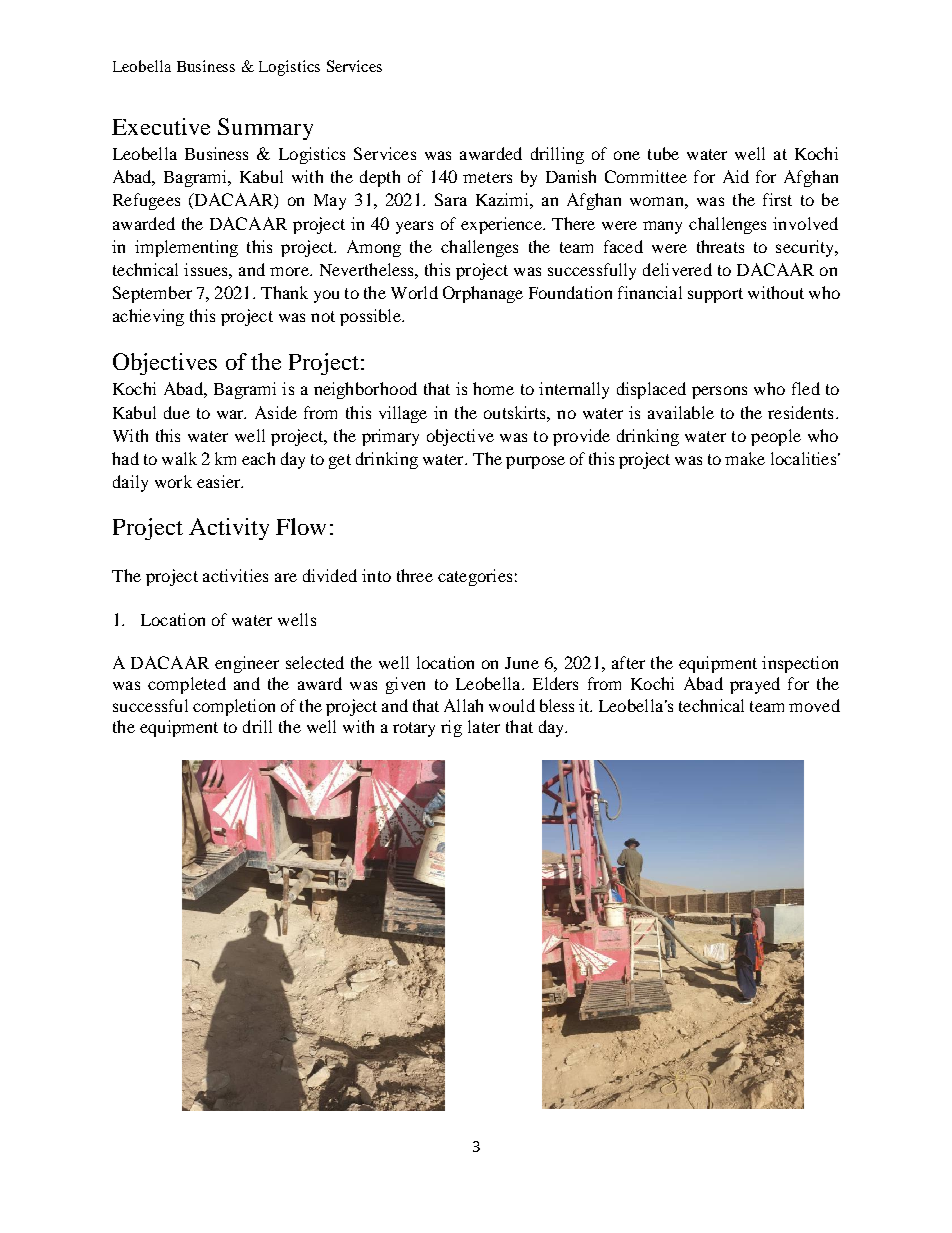 Image resolution: width=952 pixels, height=1233 pixels. Describe the element at coordinates (235, 575) in the screenshot. I see `activities` at that location.
